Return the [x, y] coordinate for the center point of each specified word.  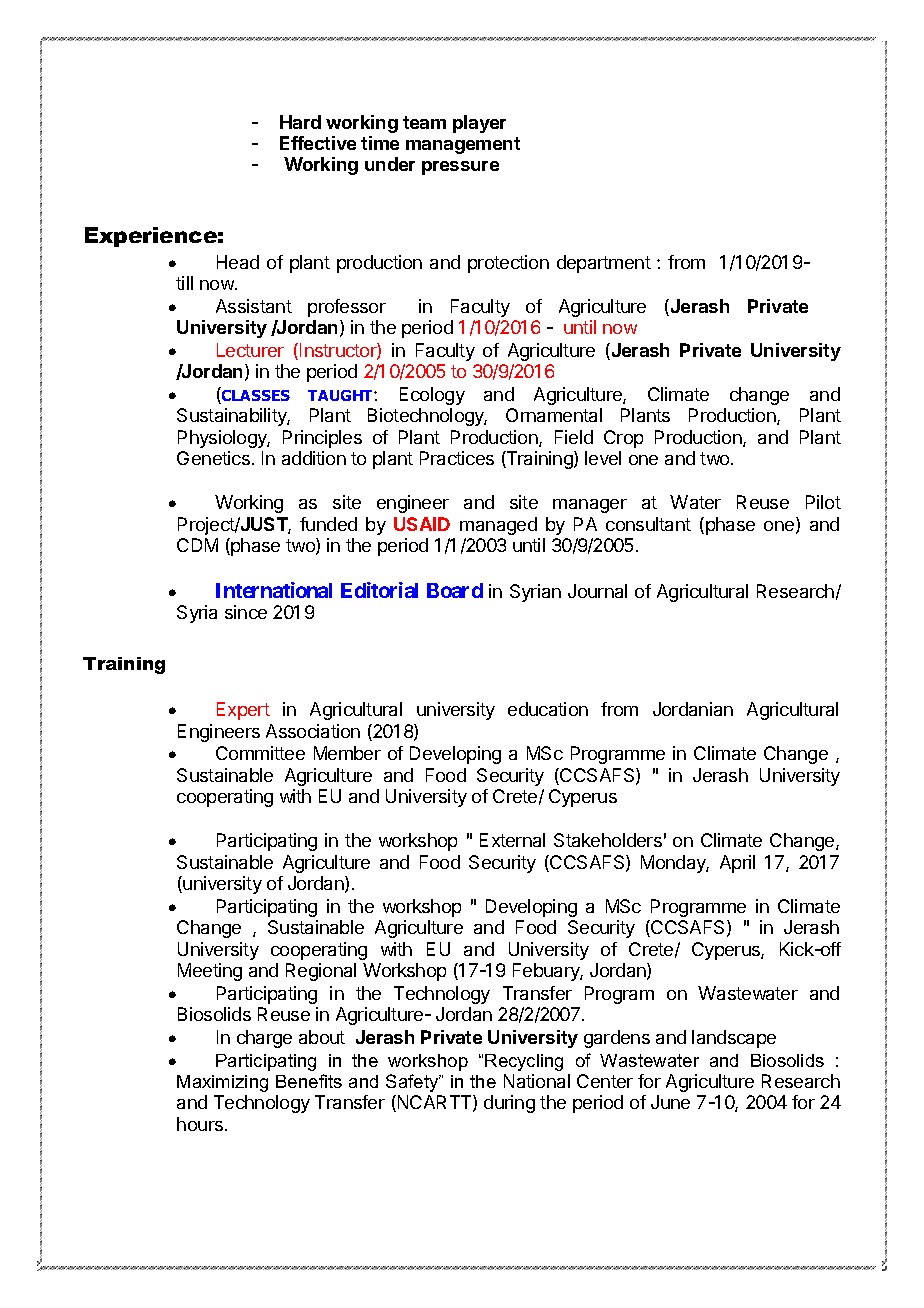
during [509, 1104]
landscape [734, 1039]
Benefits [309, 1081]
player [479, 124]
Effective [318, 143]
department [604, 264]
